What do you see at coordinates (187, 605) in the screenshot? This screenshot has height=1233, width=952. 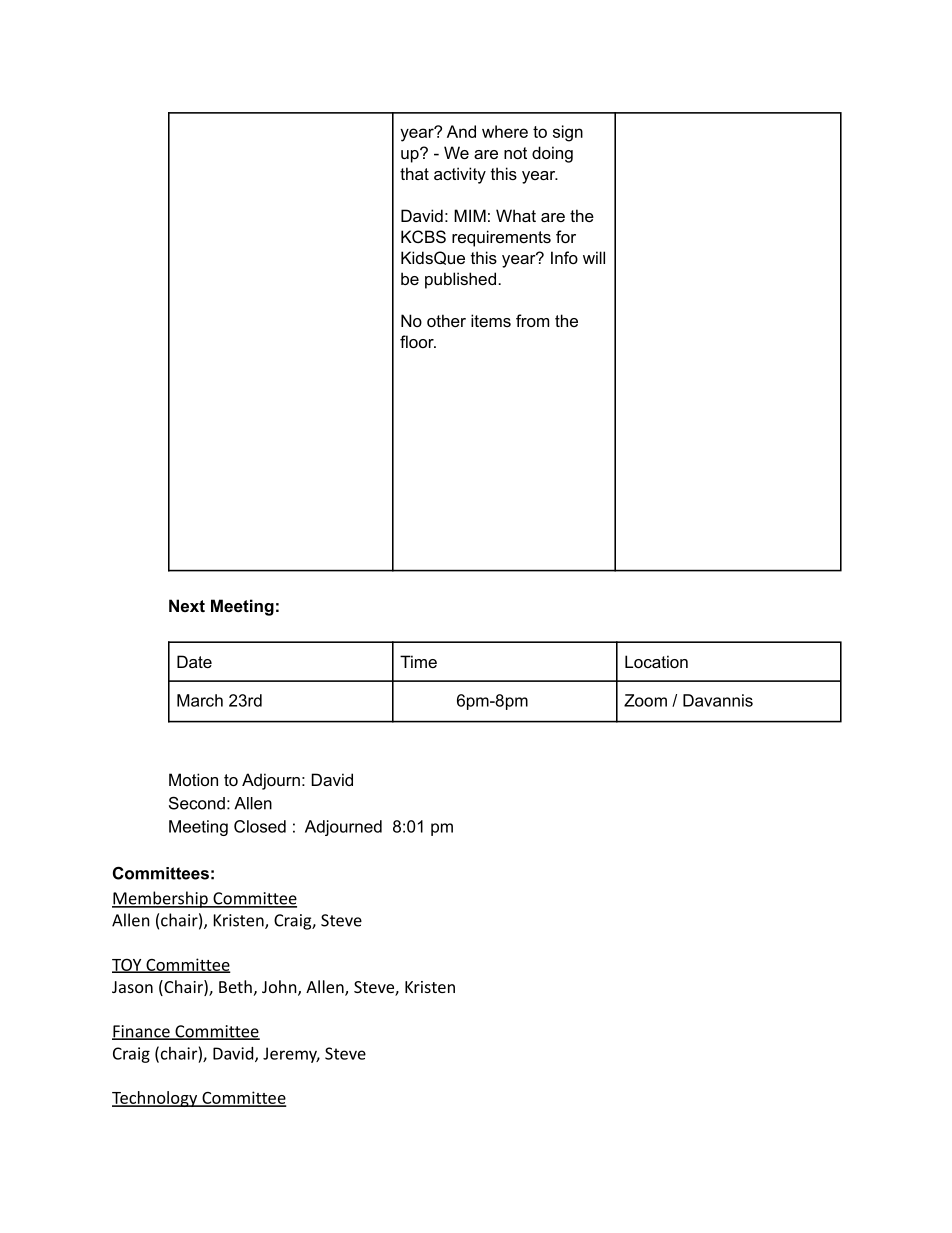 I see `Next` at bounding box center [187, 605].
